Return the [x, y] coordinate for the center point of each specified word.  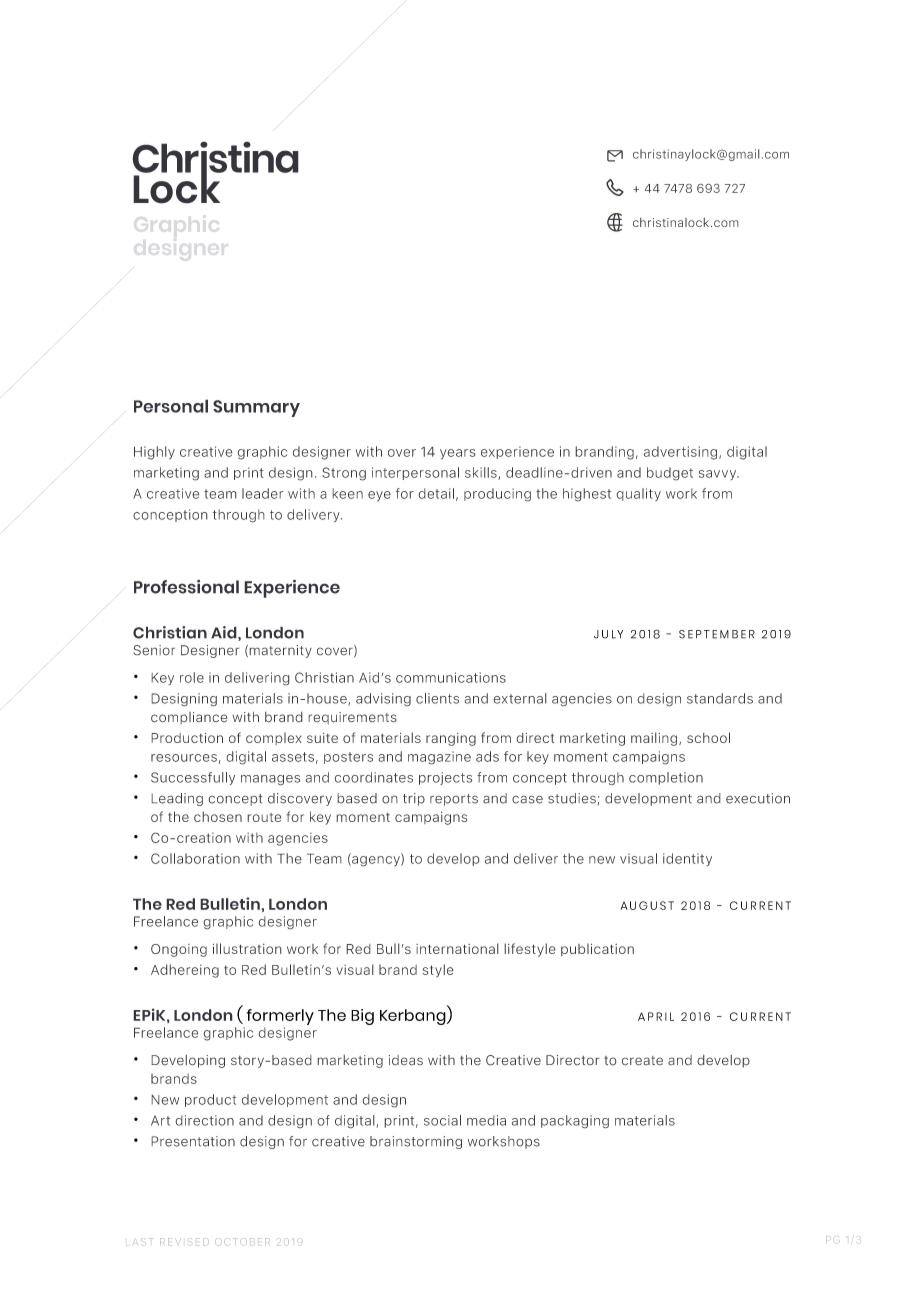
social [442, 1120]
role [192, 677]
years [458, 454]
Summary [256, 408]
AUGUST [647, 905]
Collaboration [195, 858]
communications [451, 677]
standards [720, 698]
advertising [680, 453]
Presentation [193, 1141]
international [457, 948]
